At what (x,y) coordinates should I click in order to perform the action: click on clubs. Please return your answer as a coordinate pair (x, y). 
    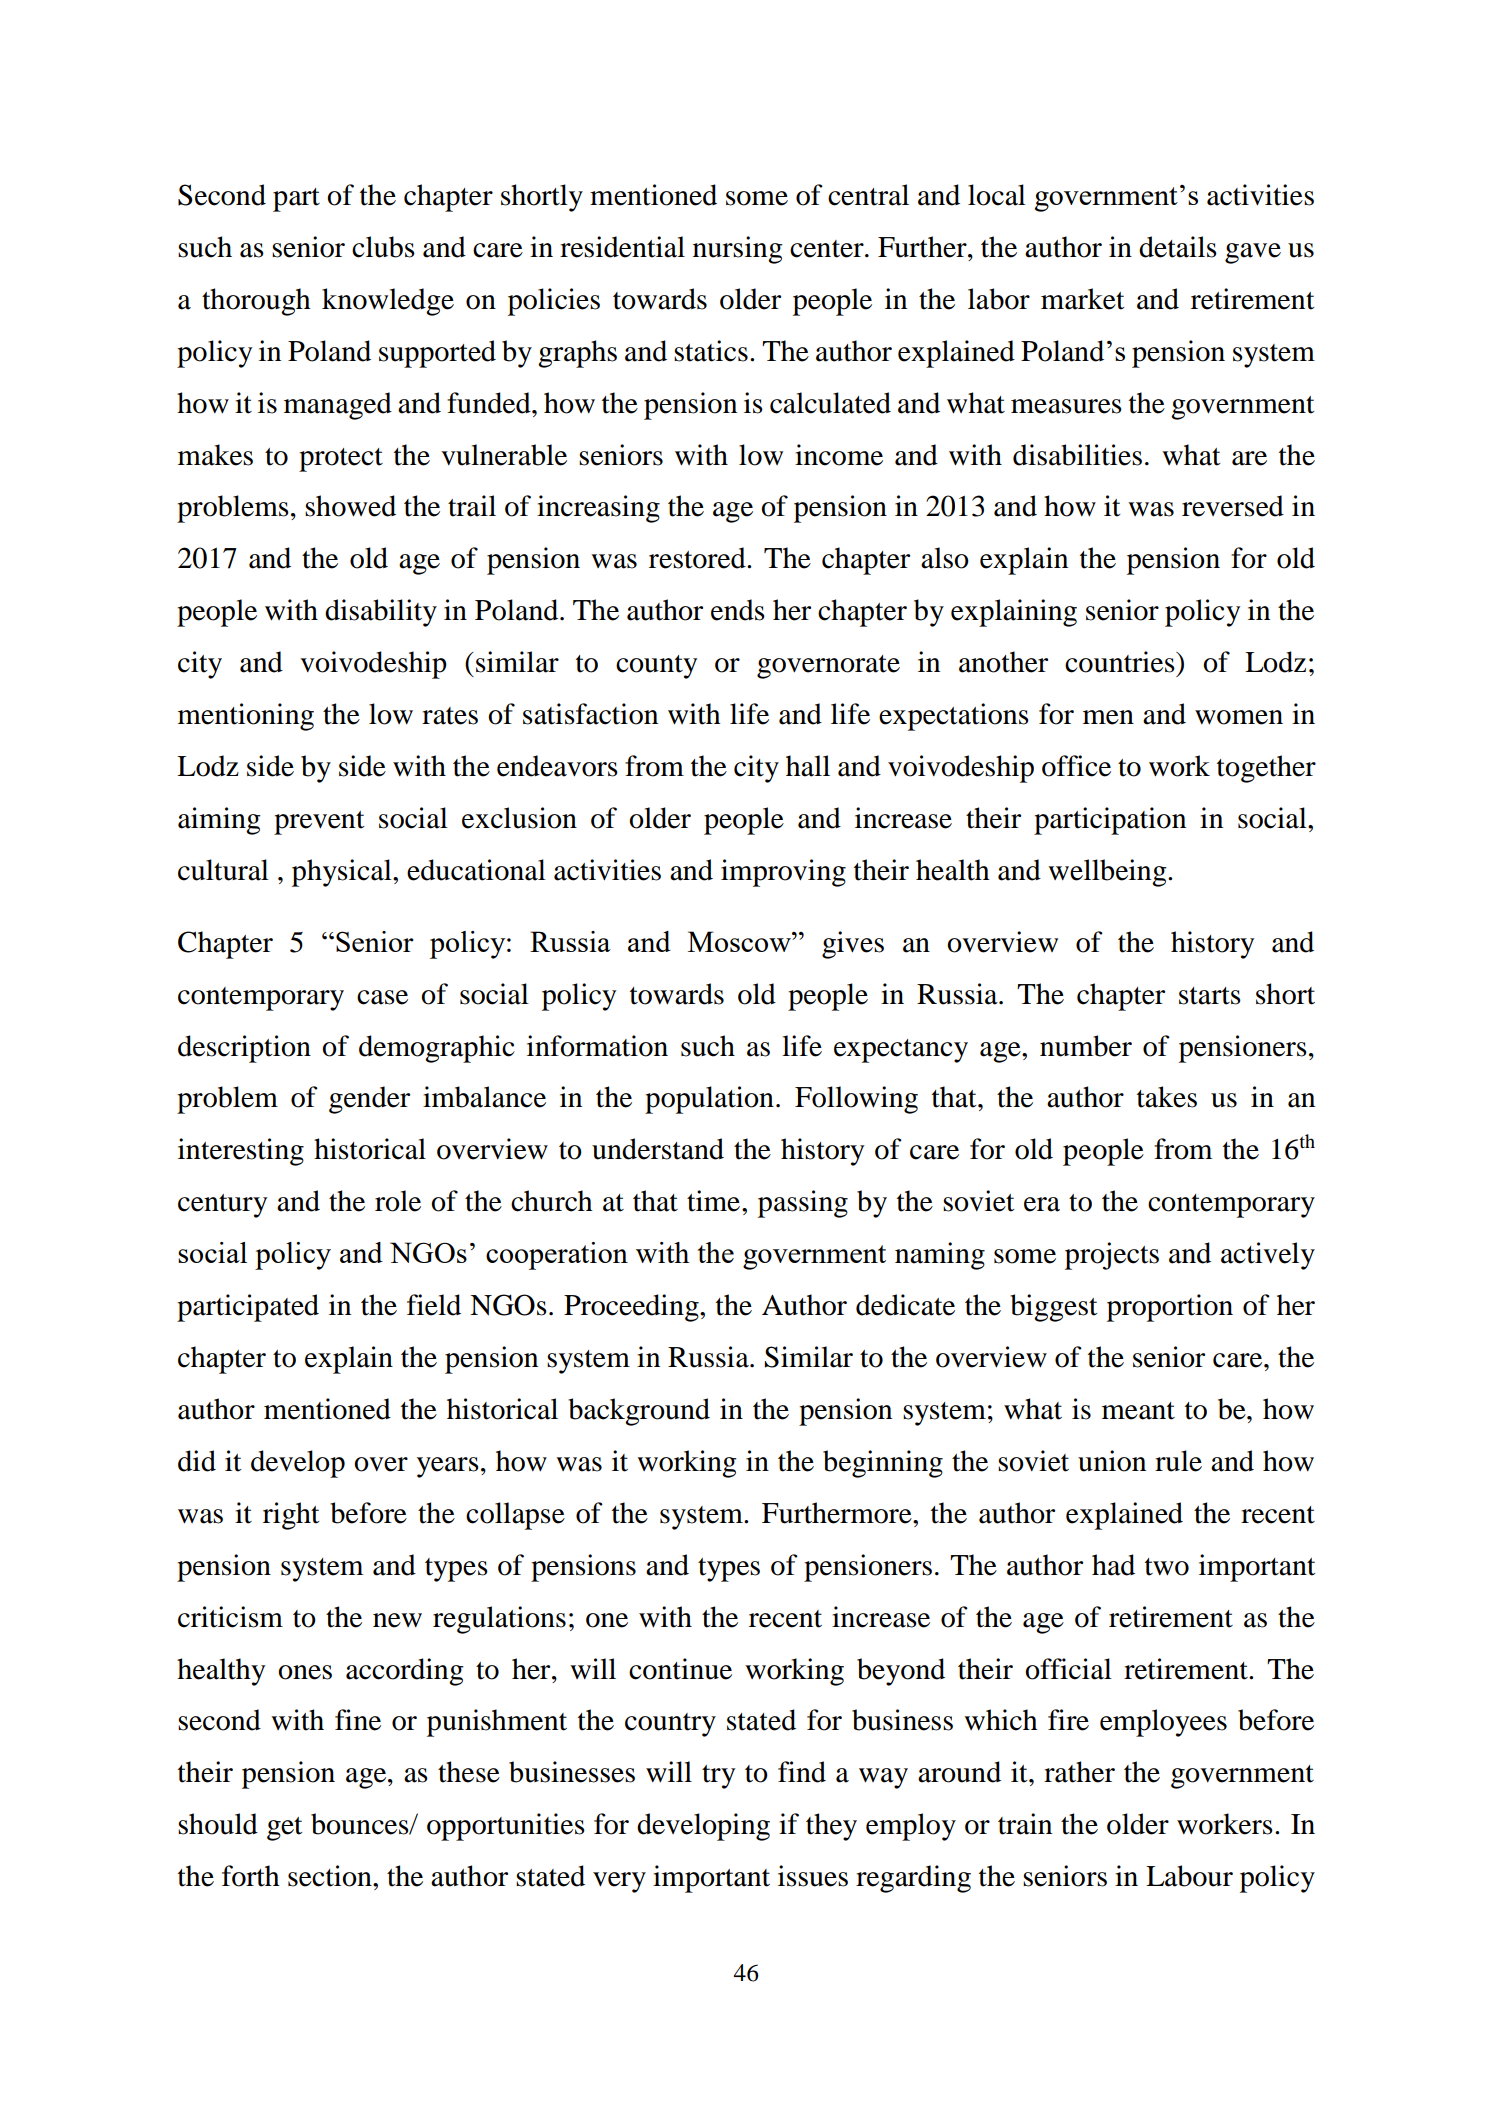
    Looking at the image, I should click on (383, 247).
